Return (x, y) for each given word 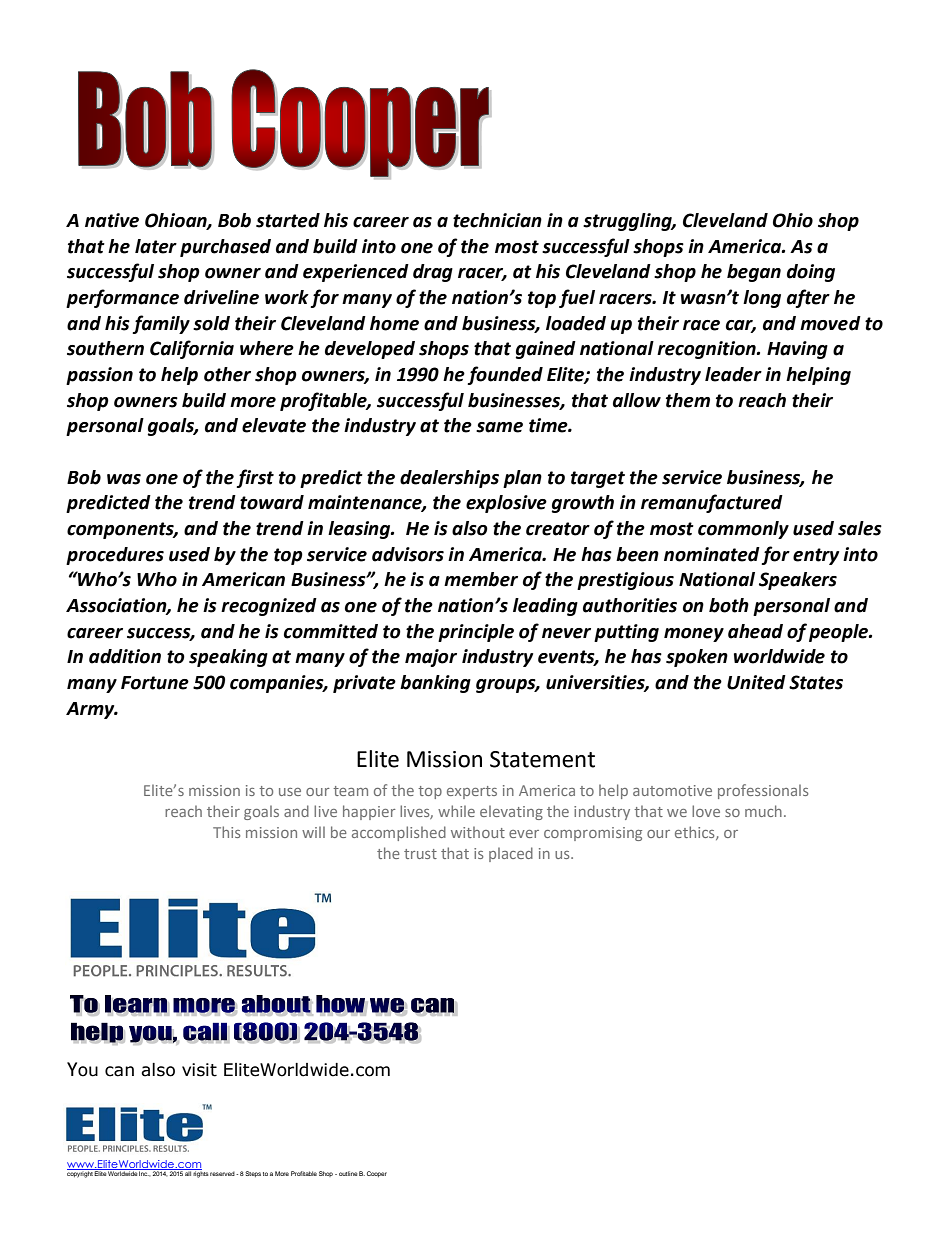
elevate (274, 425)
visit (199, 1070)
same (499, 427)
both (729, 605)
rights (200, 1173)
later (156, 246)
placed (511, 854)
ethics (696, 833)
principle (476, 633)
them (688, 400)
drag (433, 273)
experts (472, 792)
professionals (763, 791)
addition (125, 656)
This (226, 832)
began (754, 273)
